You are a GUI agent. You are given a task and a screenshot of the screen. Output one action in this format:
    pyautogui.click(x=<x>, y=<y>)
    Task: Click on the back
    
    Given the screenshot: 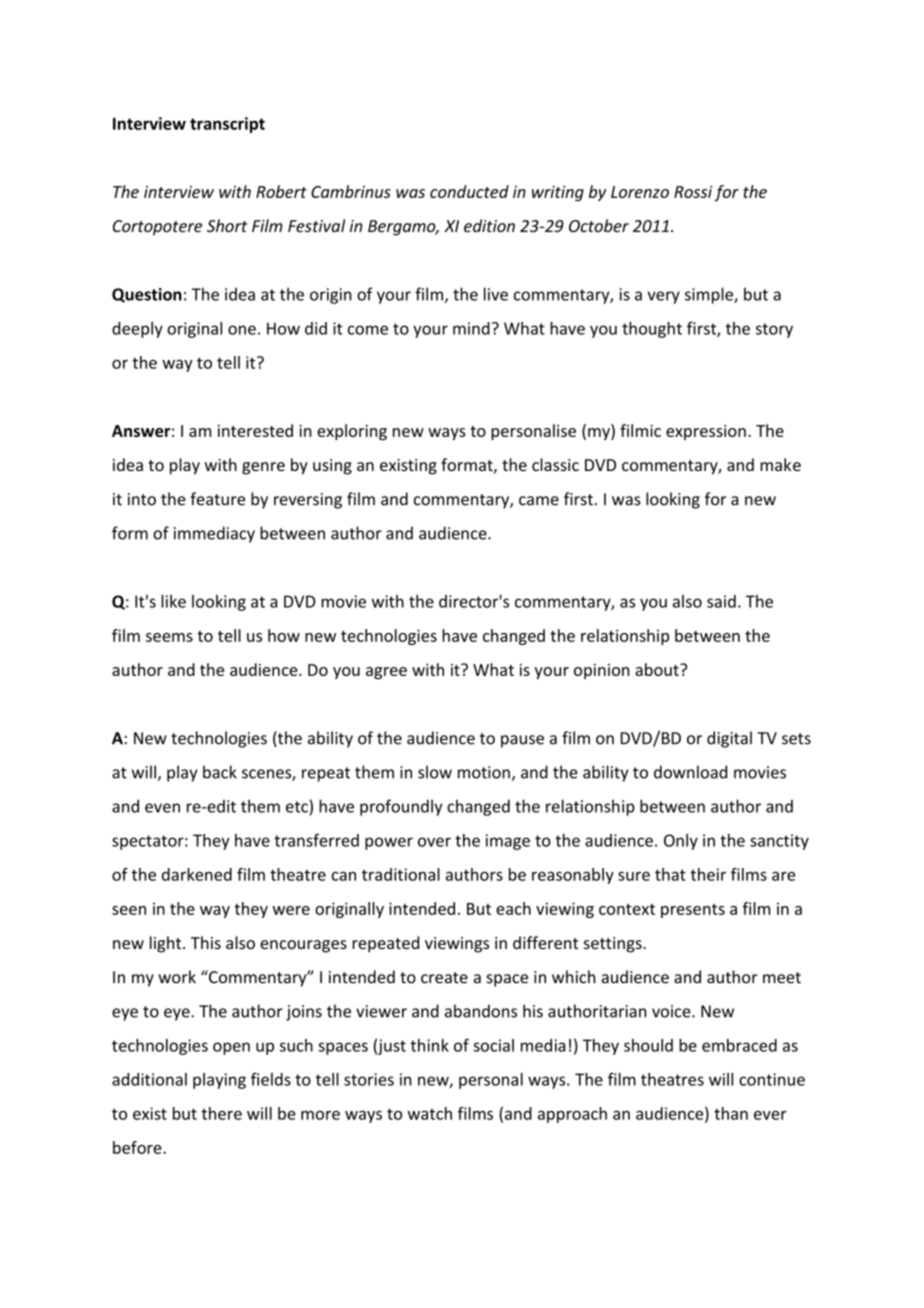 What is the action you would take?
    pyautogui.click(x=220, y=772)
